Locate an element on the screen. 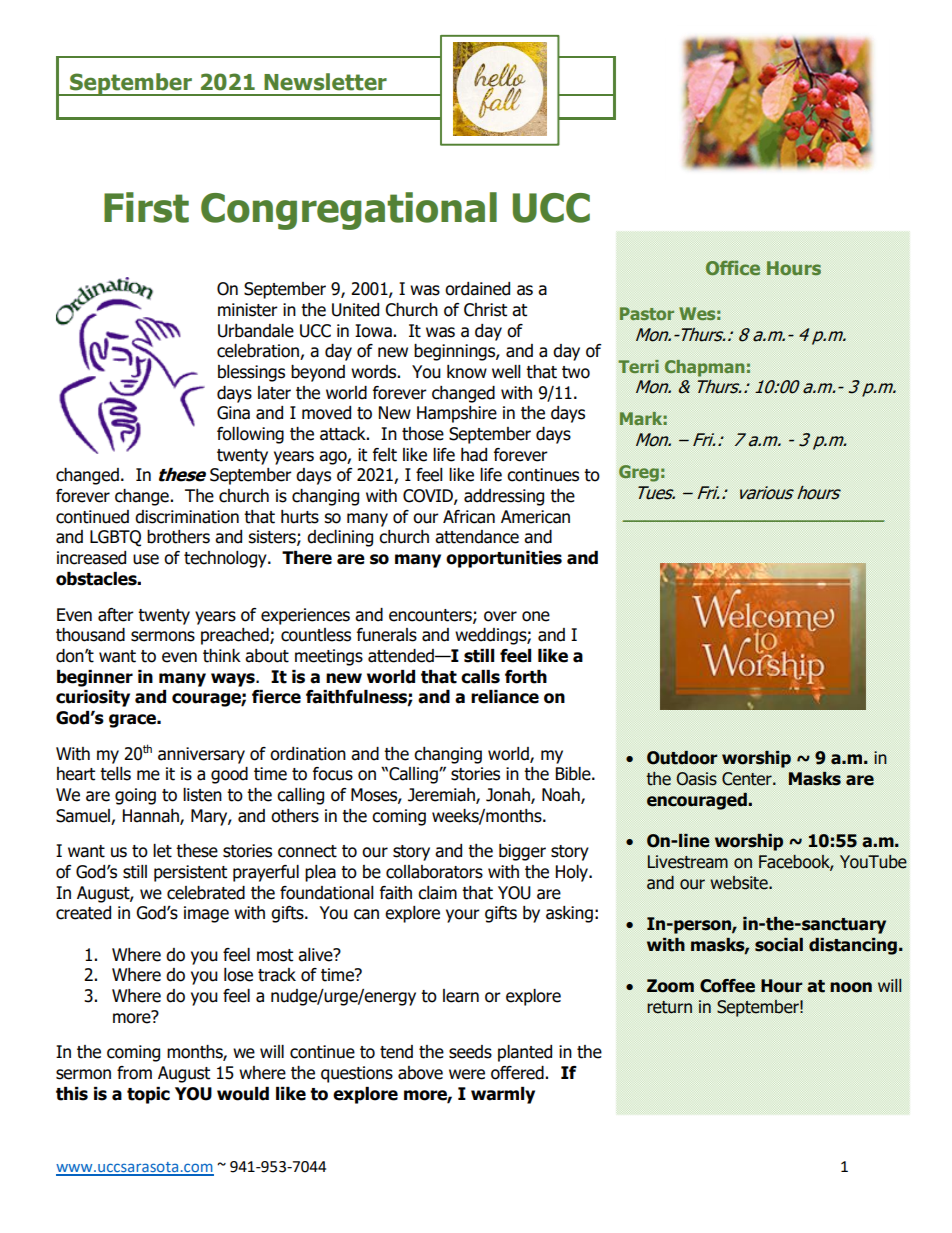  use is located at coordinates (146, 559).
